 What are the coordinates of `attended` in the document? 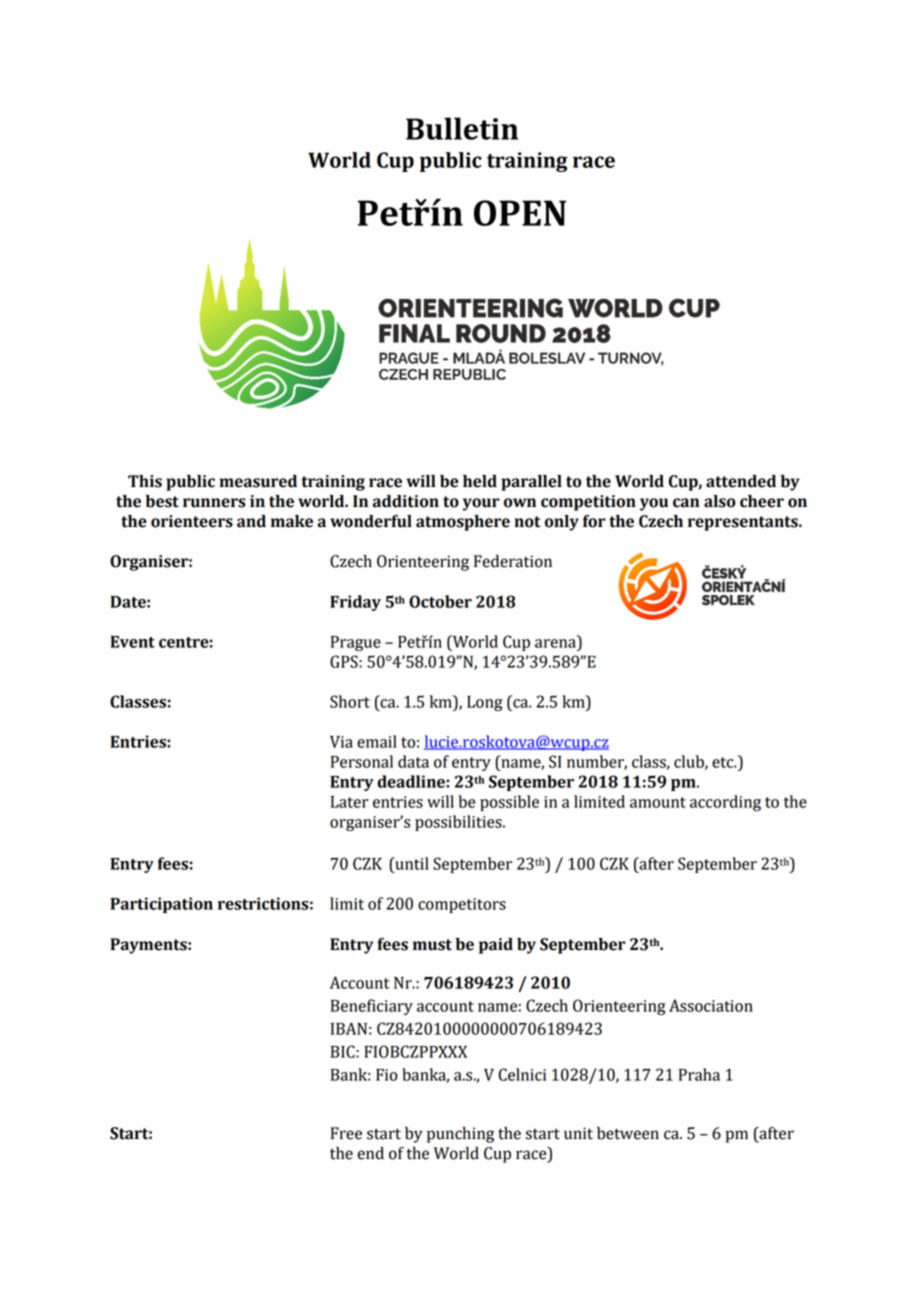 It's located at (741, 481).
